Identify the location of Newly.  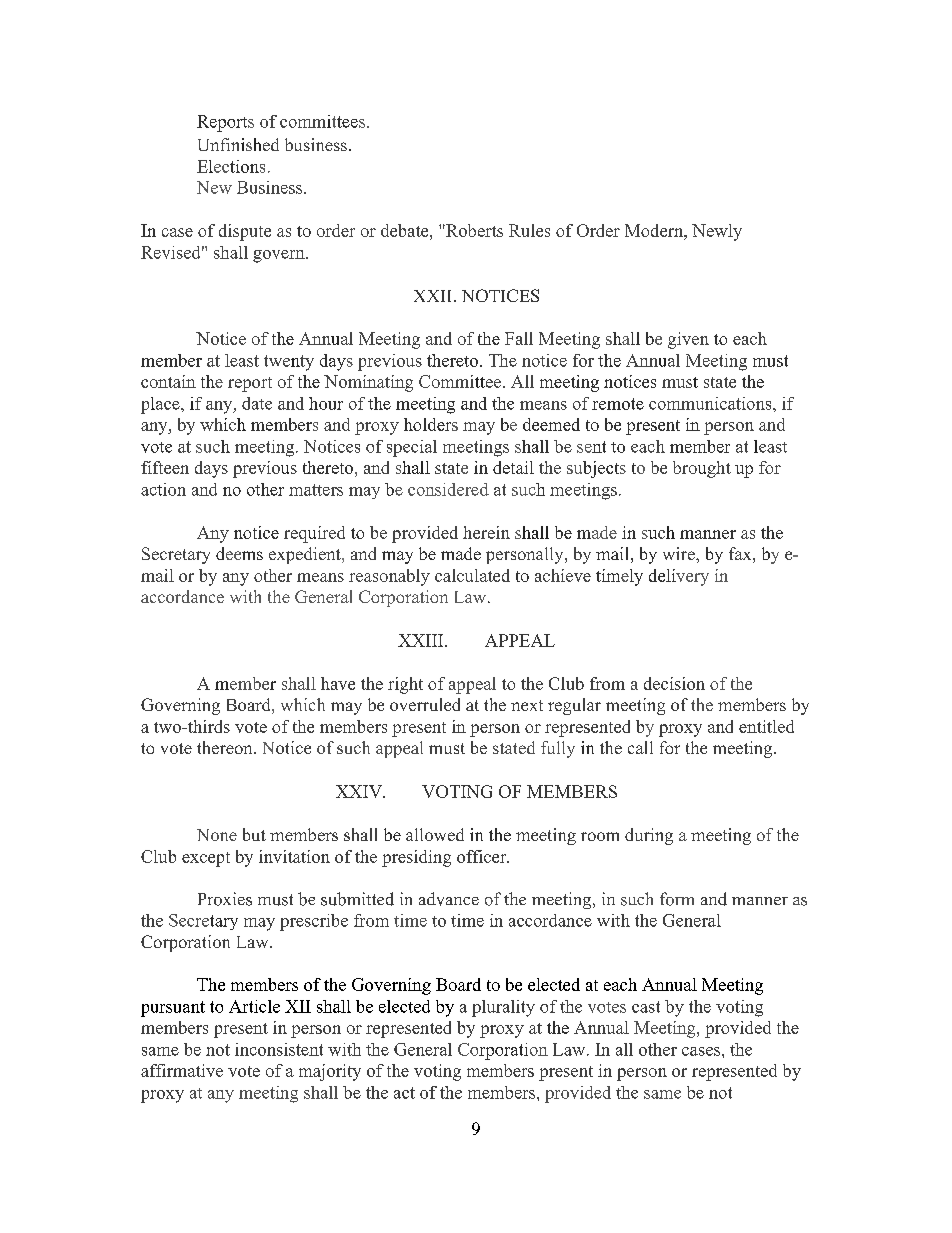
(717, 232).
